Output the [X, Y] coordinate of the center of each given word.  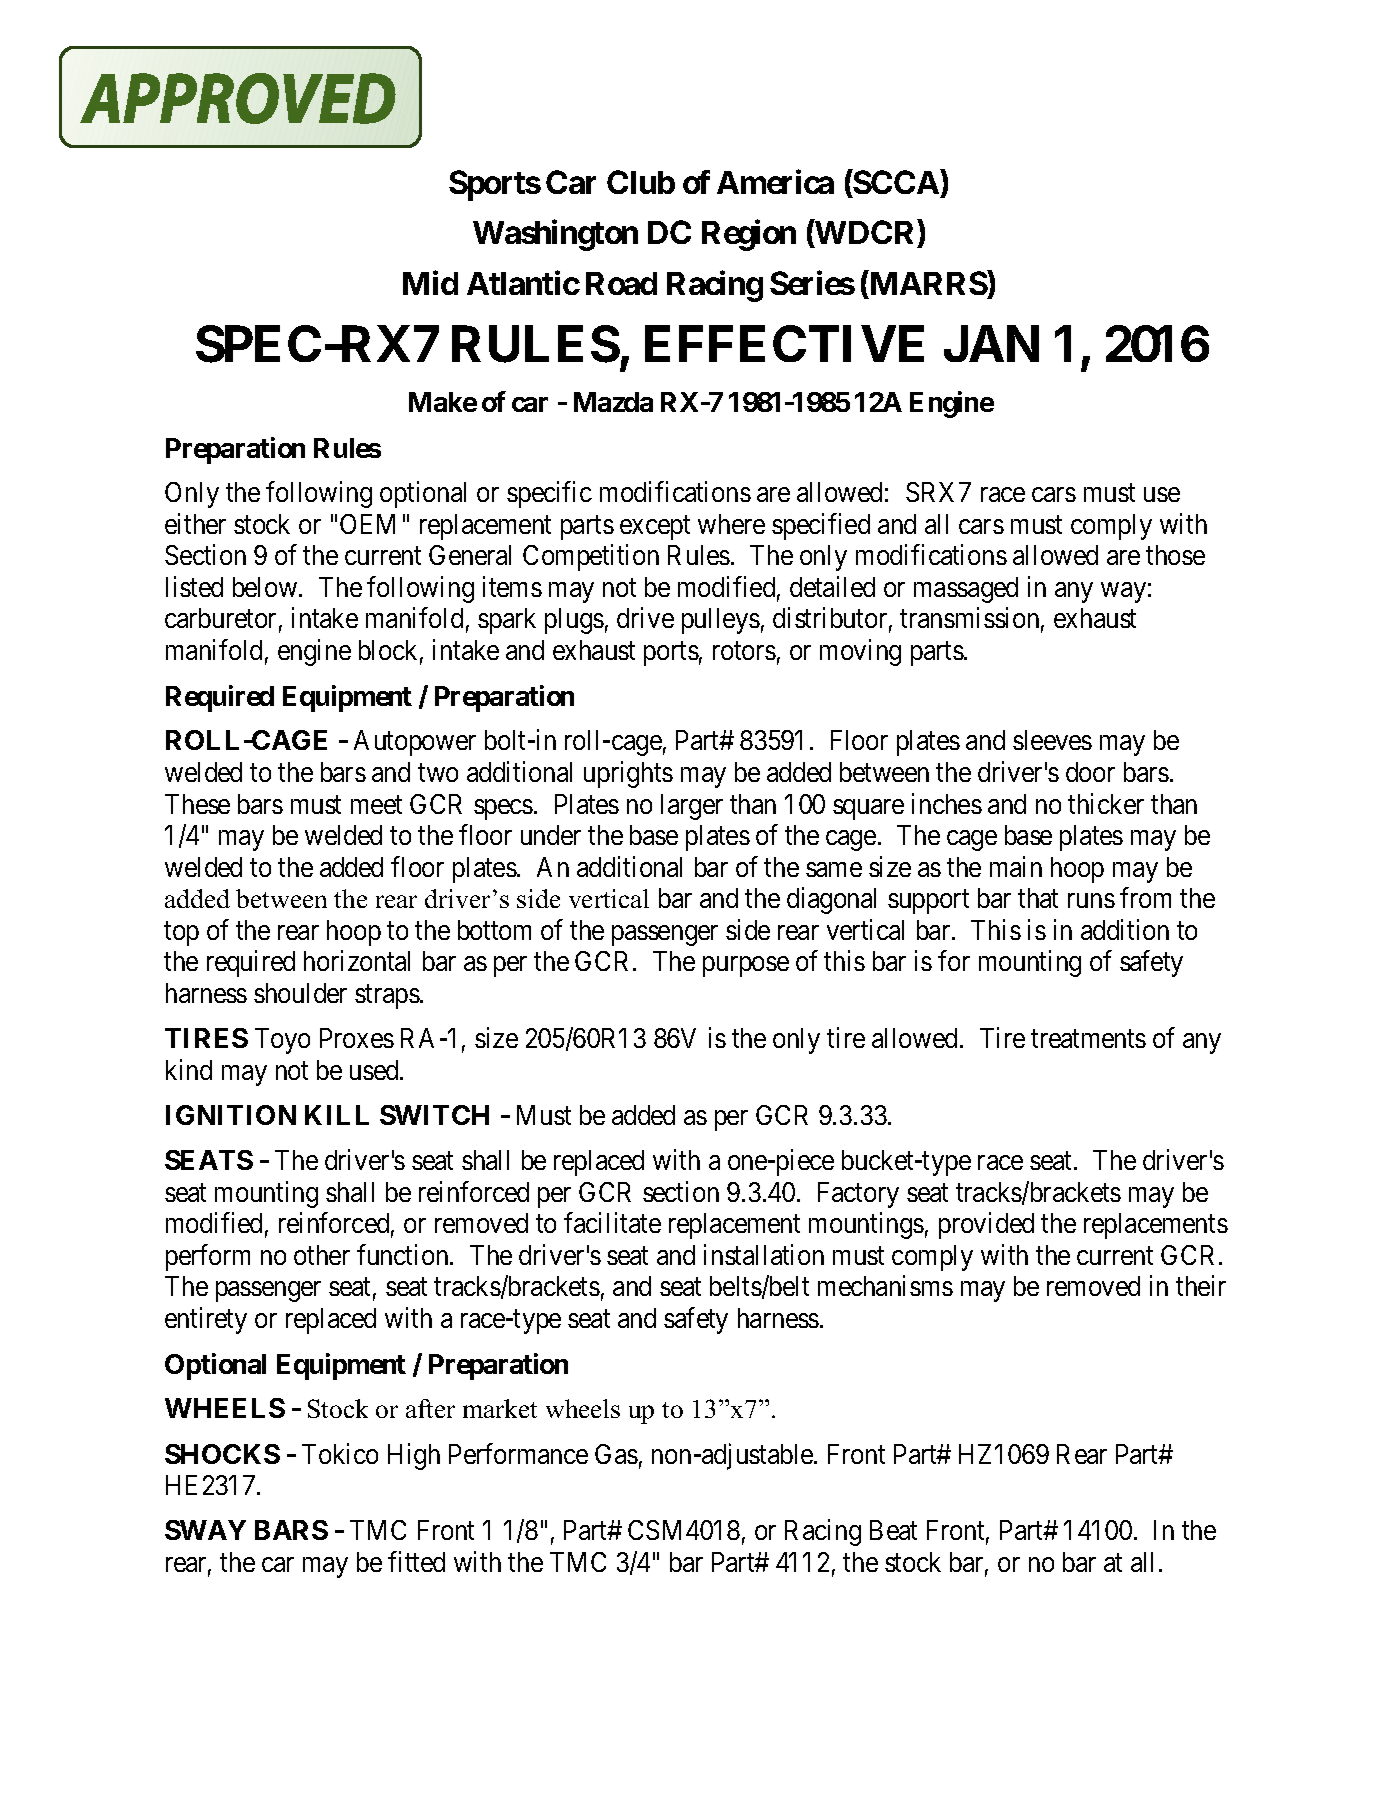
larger [692, 807]
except [655, 528]
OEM [367, 524]
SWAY [205, 1530]
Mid [430, 282]
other [322, 1255]
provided [986, 1226]
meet [376, 805]
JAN [991, 343]
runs [1091, 901]
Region [749, 235]
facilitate [612, 1223]
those [1175, 555]
